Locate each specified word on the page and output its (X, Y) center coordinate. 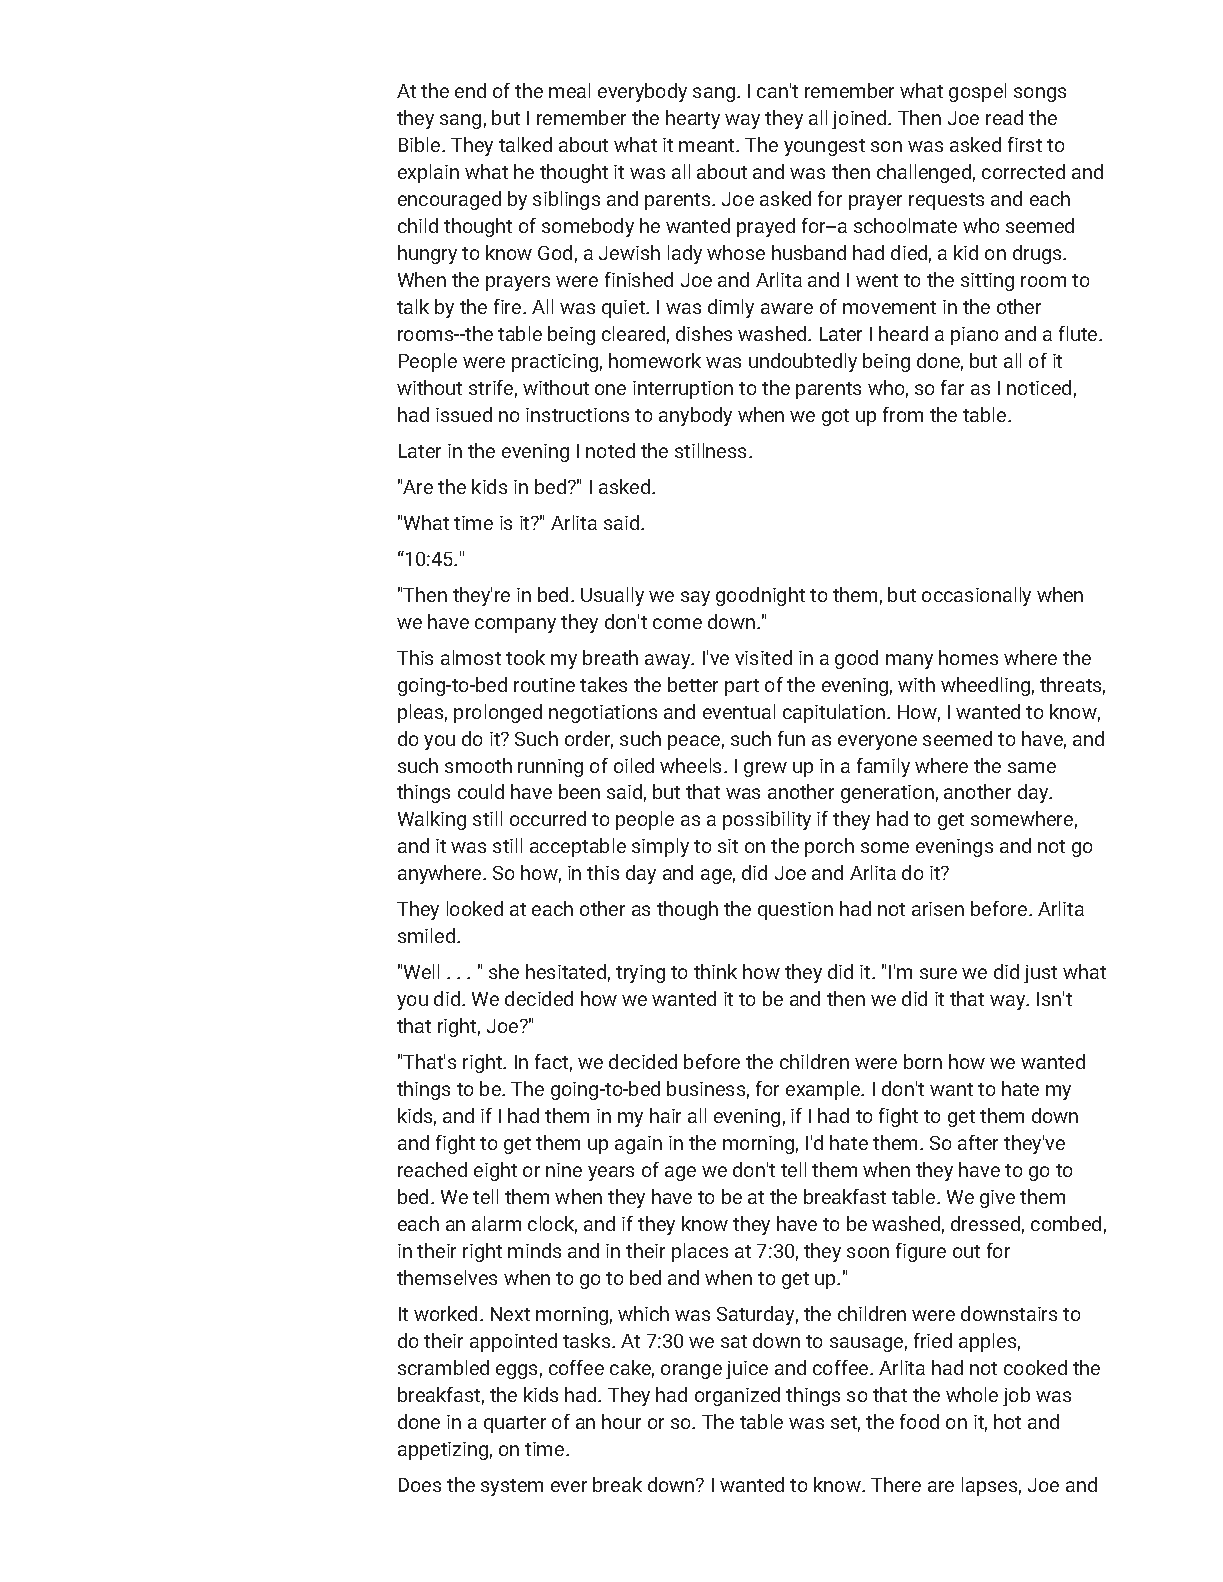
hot (1007, 1421)
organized (737, 1396)
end (470, 90)
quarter (515, 1424)
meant (708, 145)
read (1004, 117)
